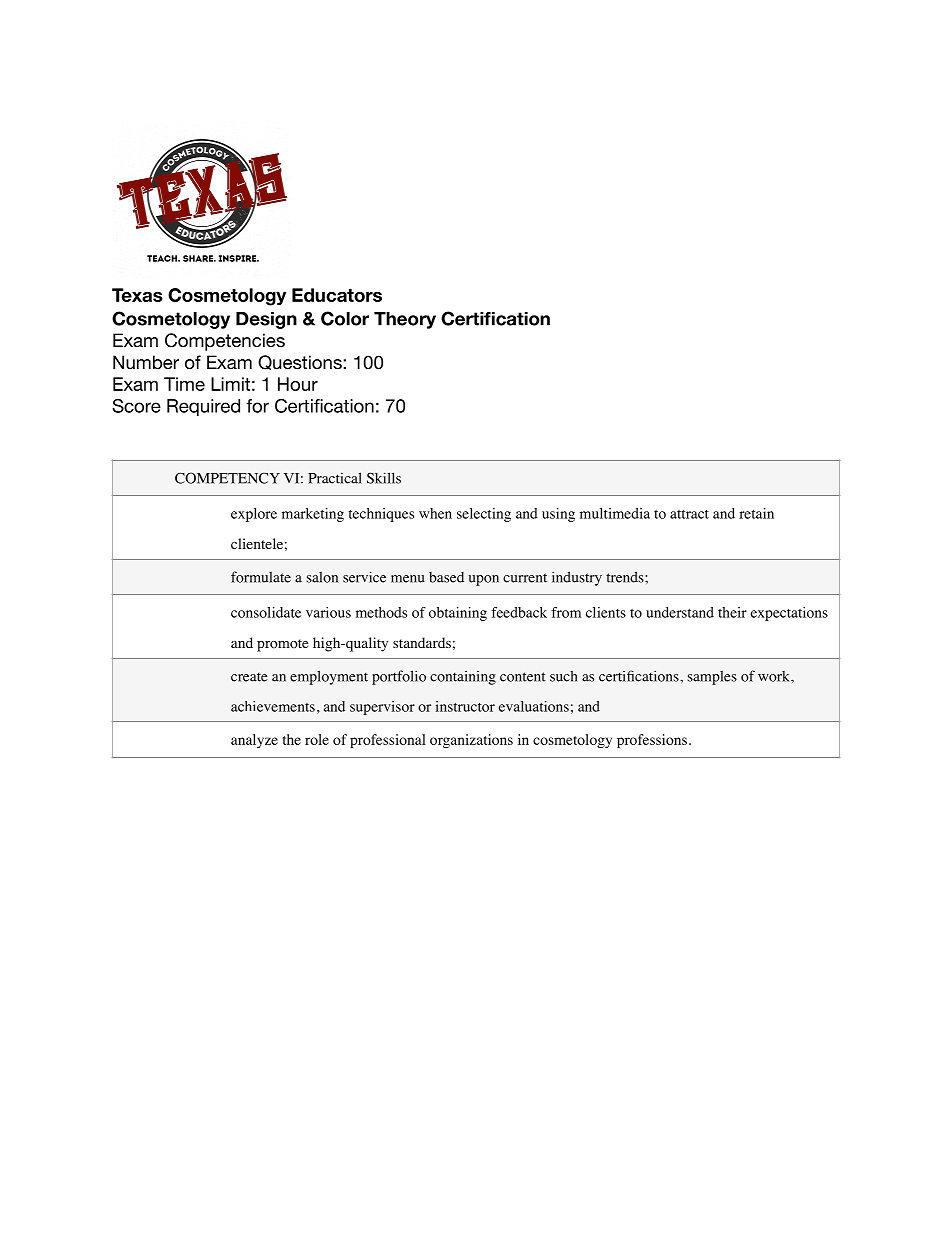 The image size is (952, 1233). What do you see at coordinates (345, 318) in the screenshot?
I see `Color` at bounding box center [345, 318].
